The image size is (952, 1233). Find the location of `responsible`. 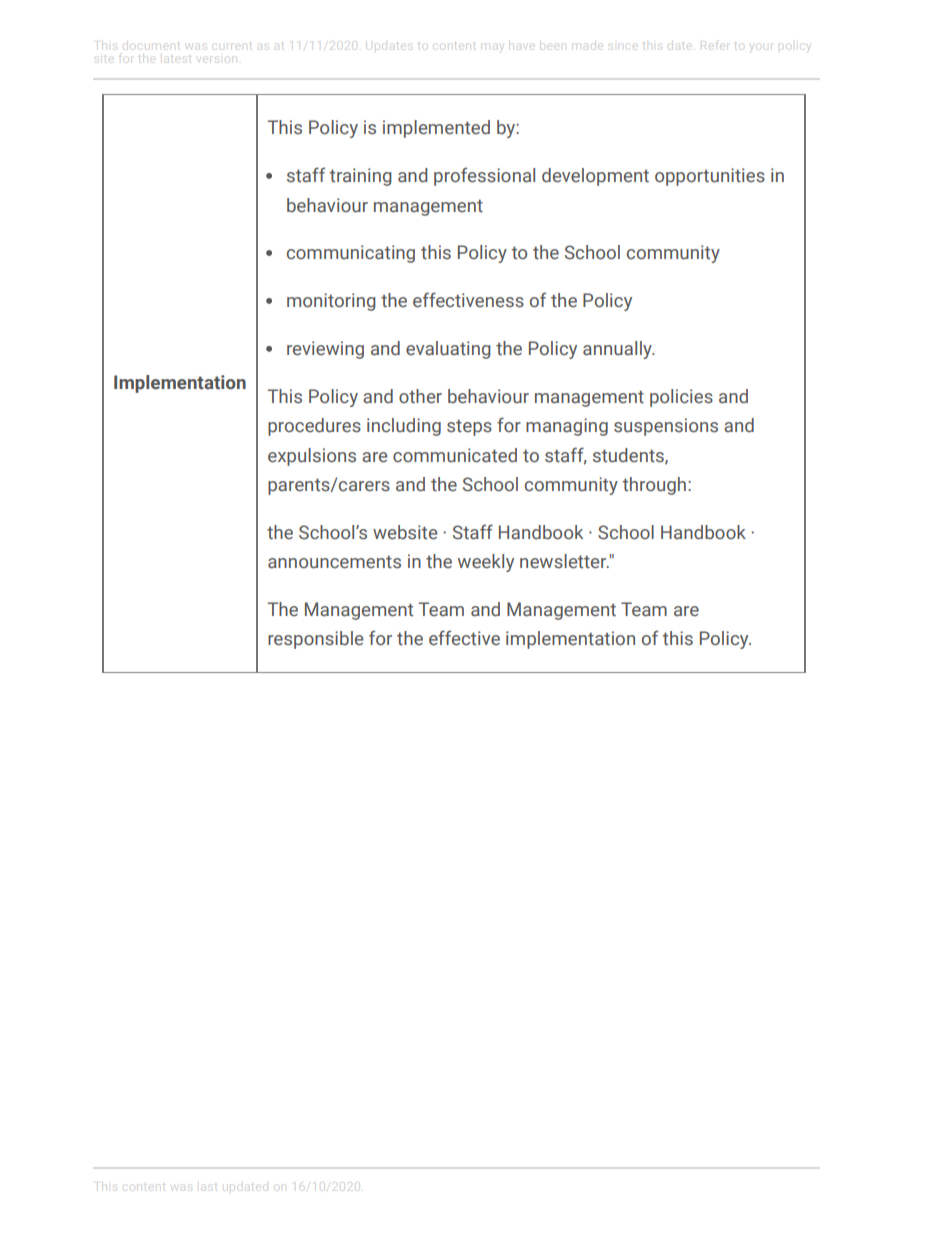

responsible is located at coordinates (315, 640).
